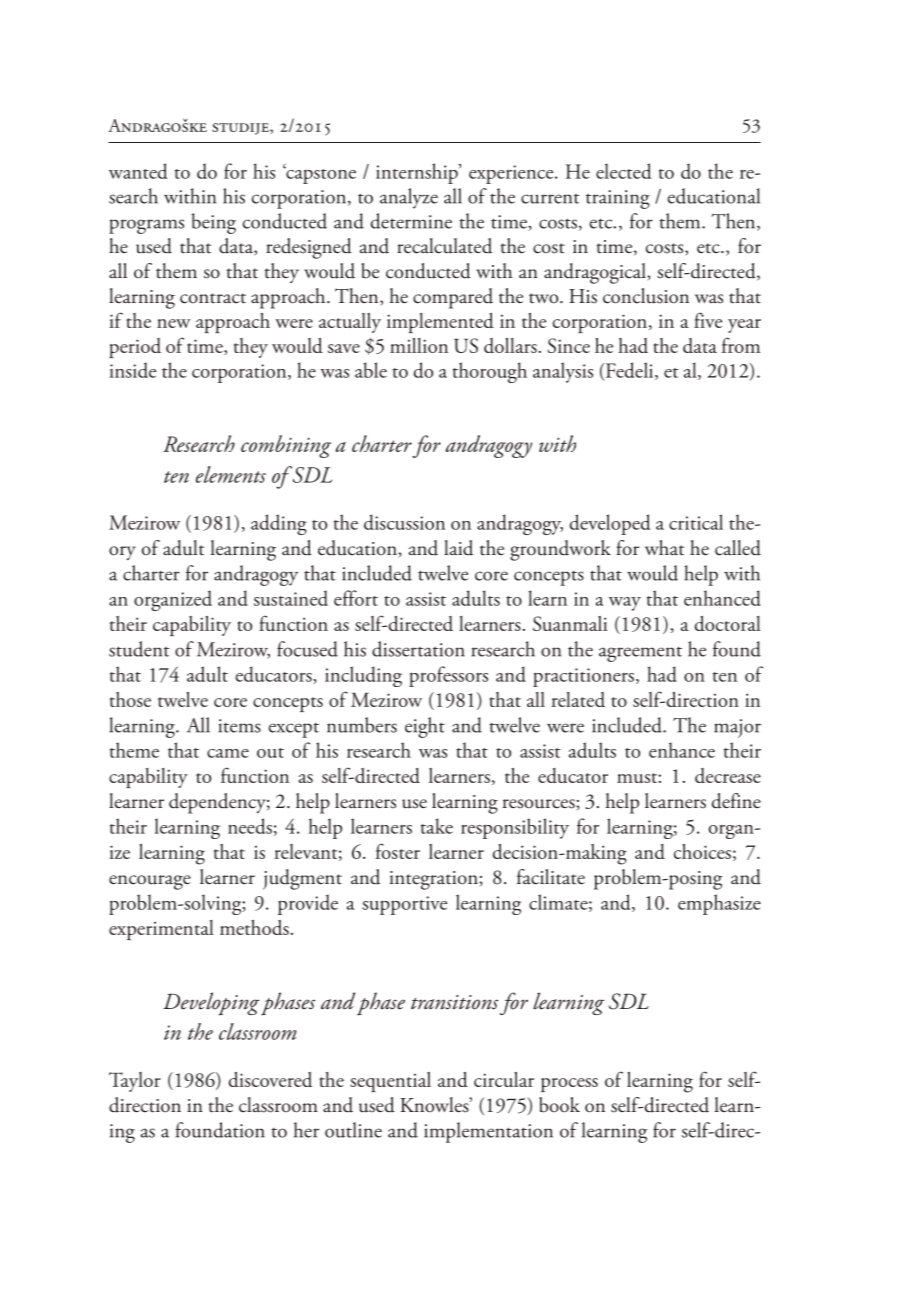  What do you see at coordinates (150, 882) in the screenshot?
I see `encourage` at bounding box center [150, 882].
